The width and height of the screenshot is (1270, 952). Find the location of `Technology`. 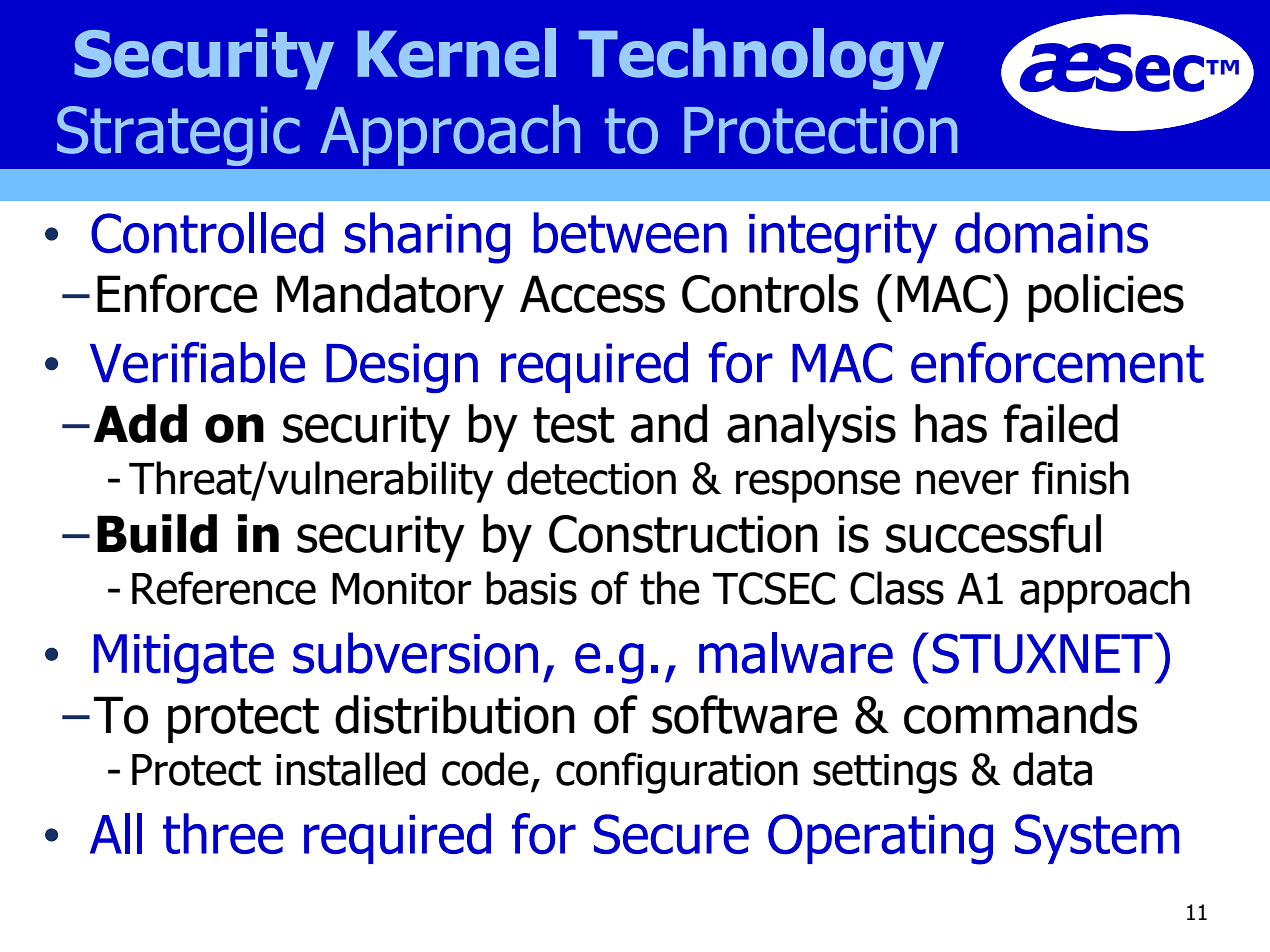

Technology is located at coordinates (761, 59).
